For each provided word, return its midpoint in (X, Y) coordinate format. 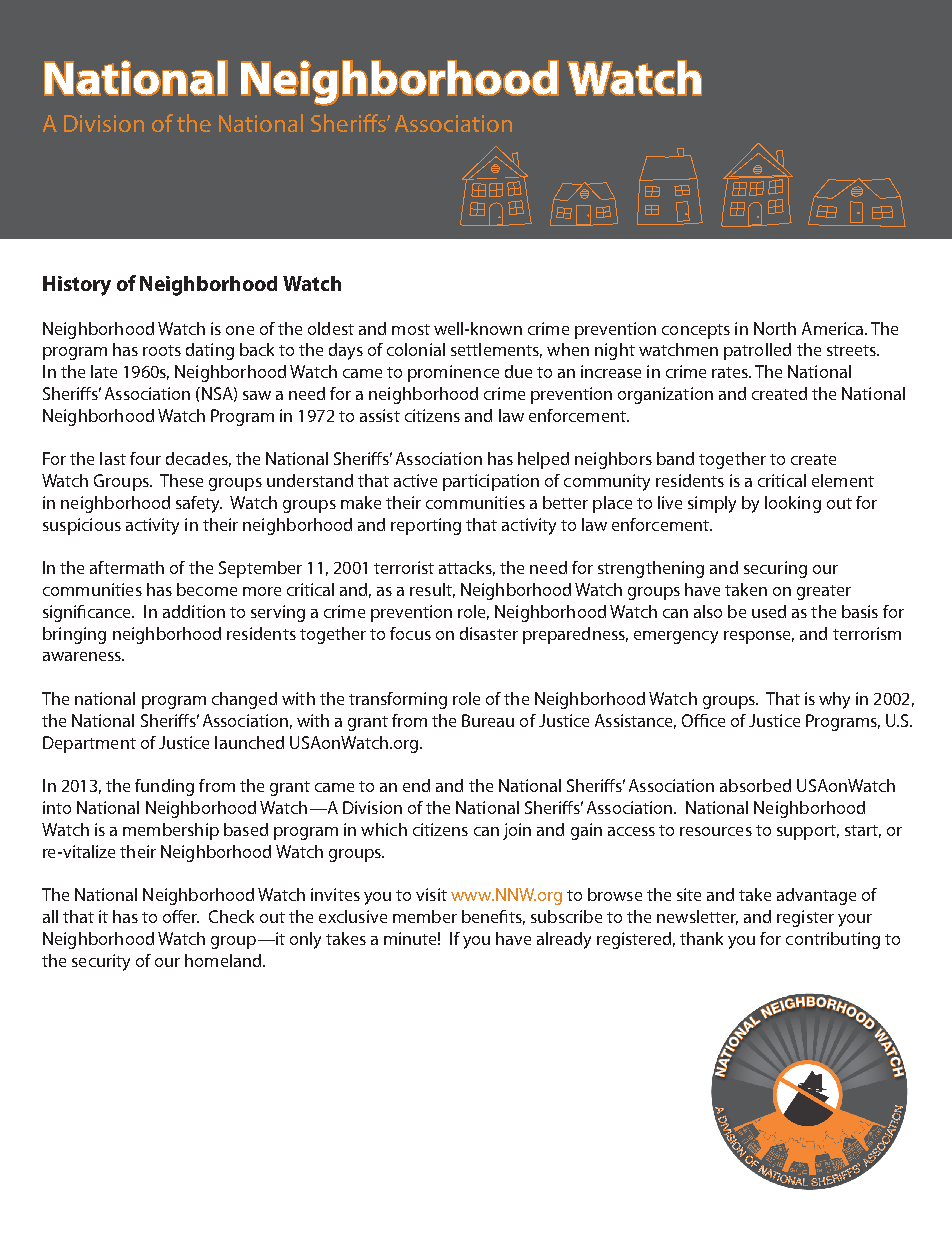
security (101, 962)
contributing (833, 940)
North (775, 328)
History (77, 286)
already (564, 940)
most (411, 329)
